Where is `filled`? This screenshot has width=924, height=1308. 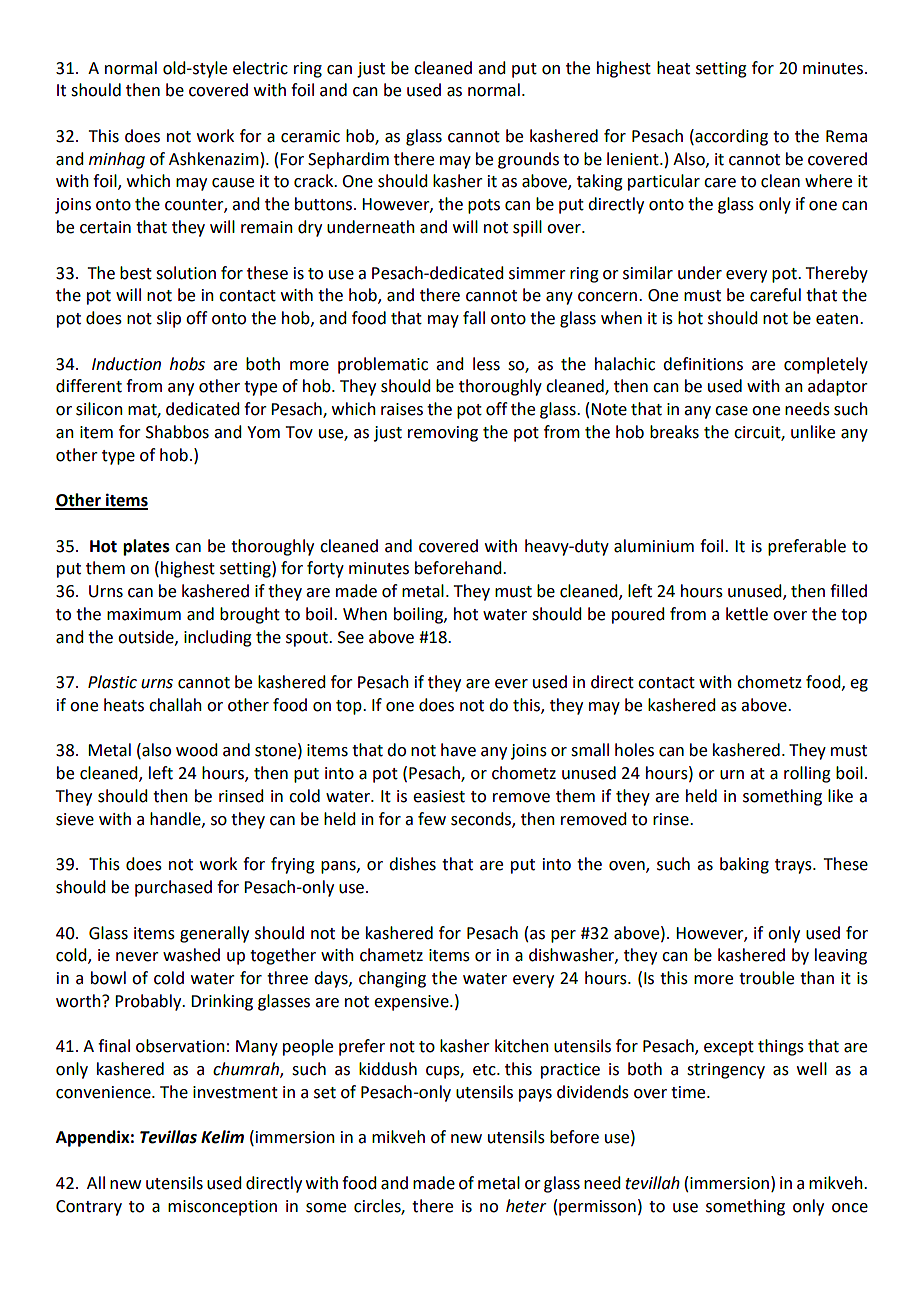 filled is located at coordinates (848, 591).
